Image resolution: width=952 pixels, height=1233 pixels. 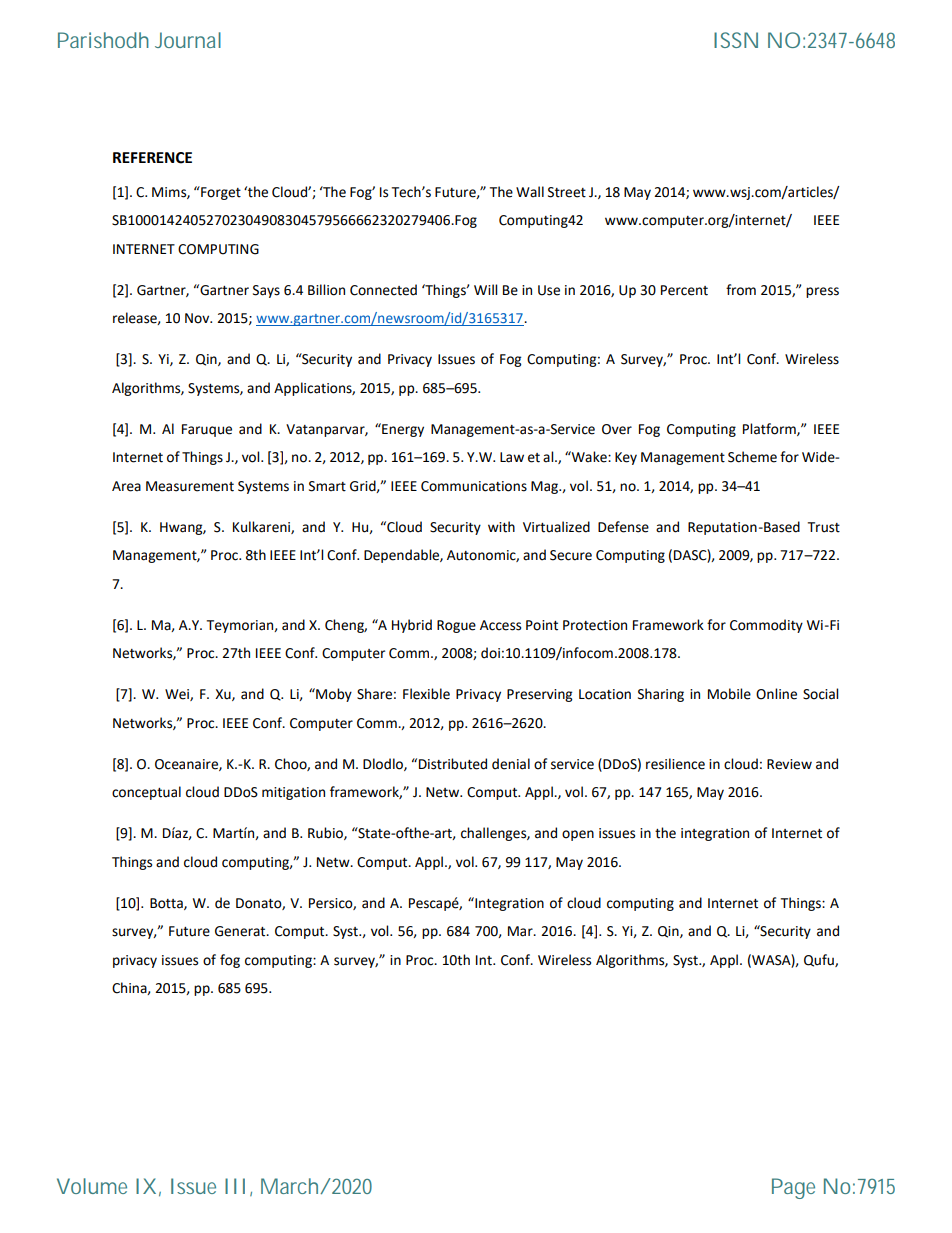 I want to click on Page, so click(x=793, y=1188).
